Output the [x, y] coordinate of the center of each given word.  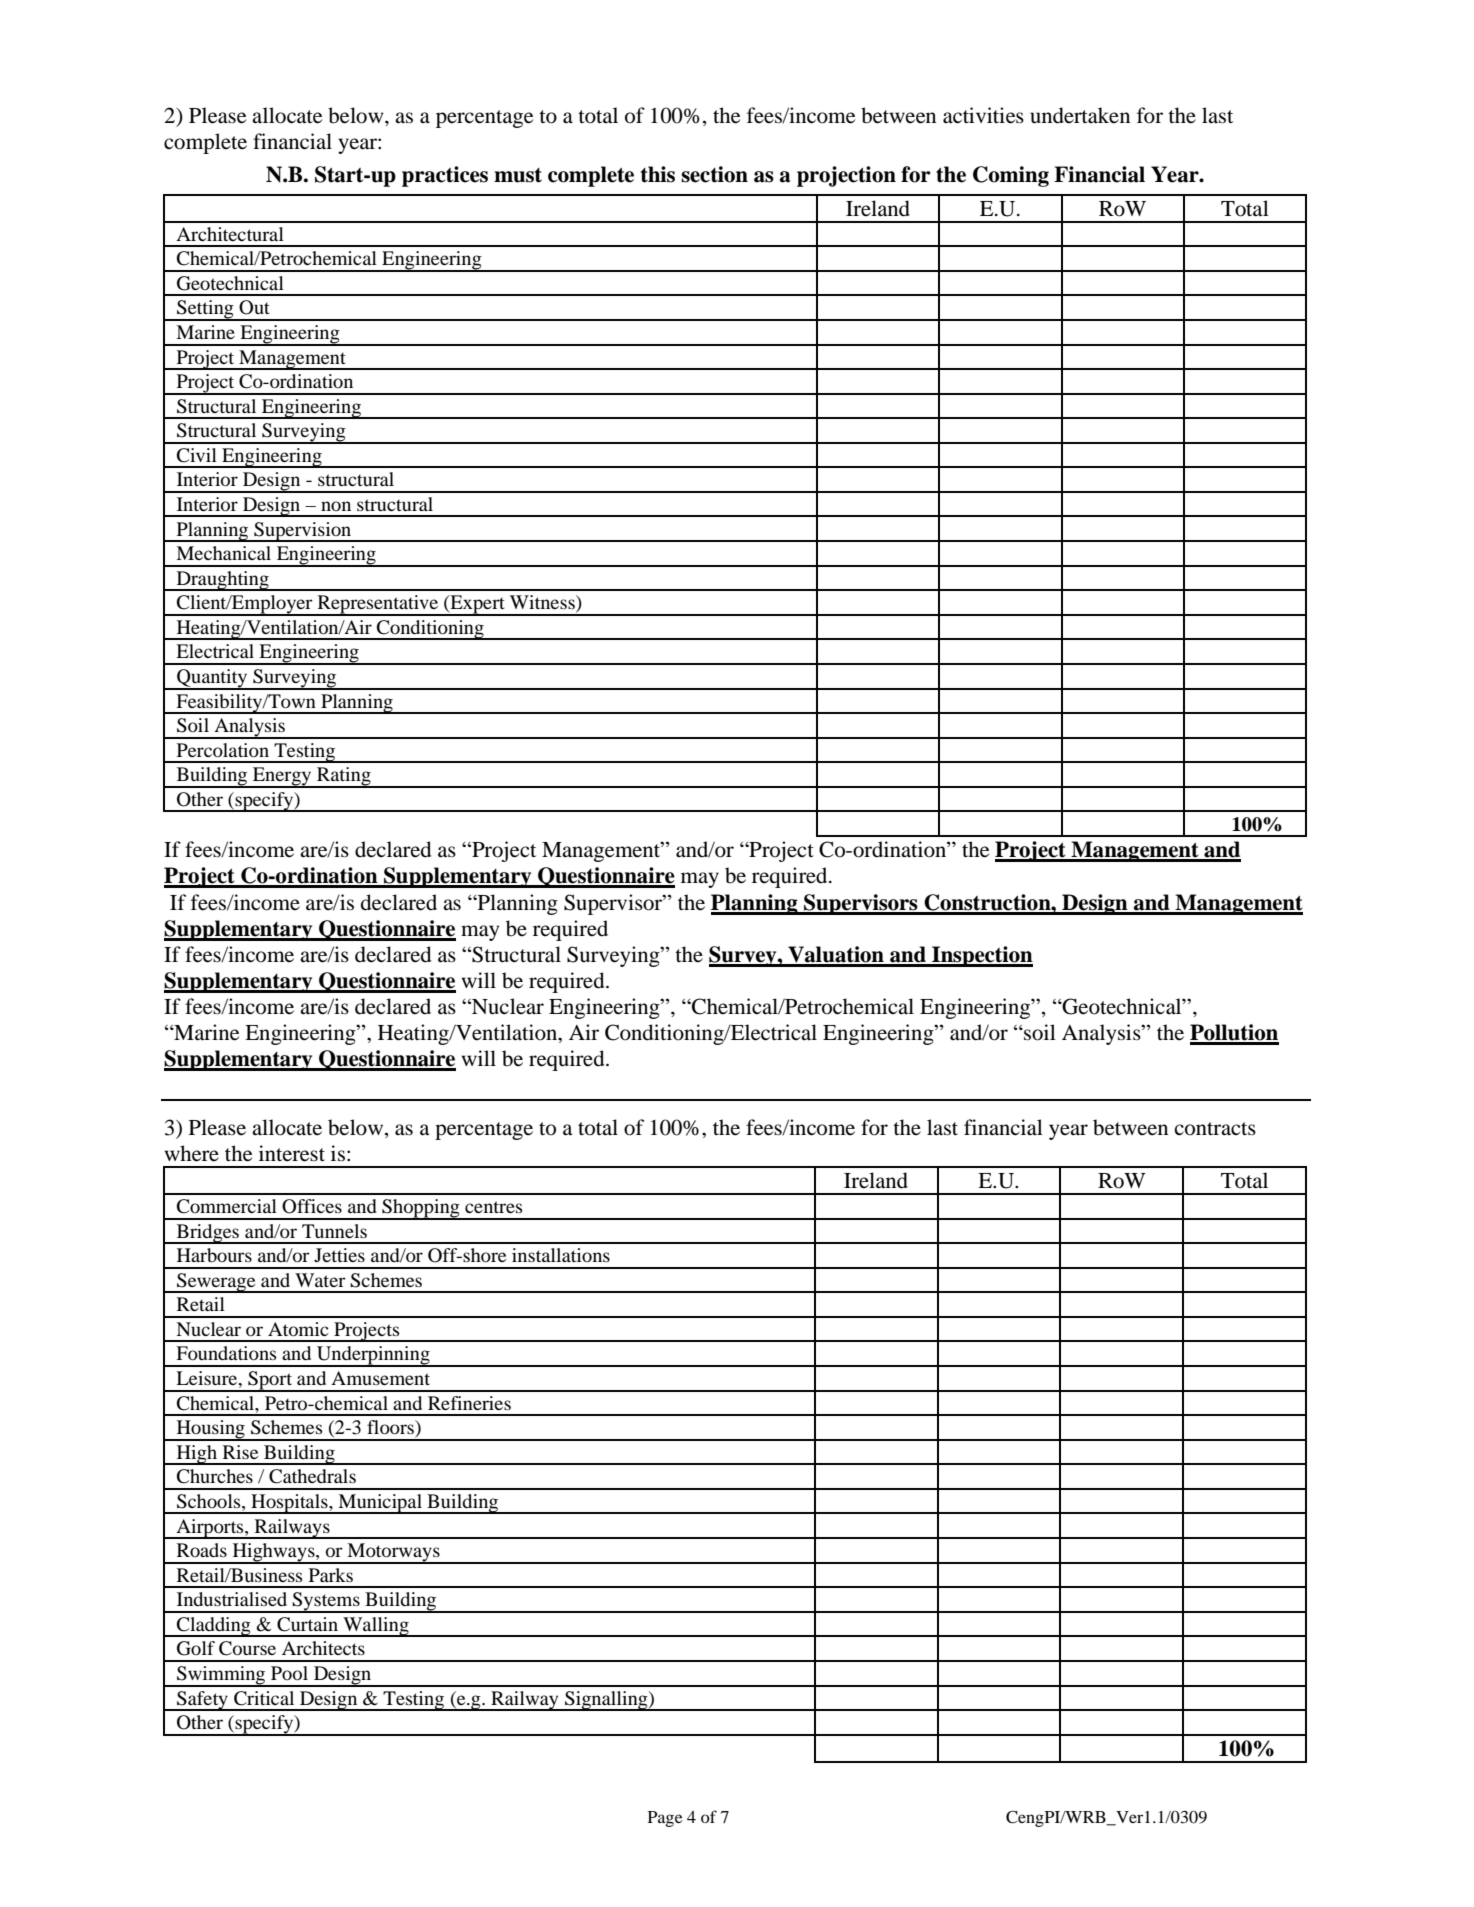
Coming [1011, 176]
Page [665, 1819]
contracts [1215, 1129]
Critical [264, 1698]
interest [292, 1153]
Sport [270, 1381]
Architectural [230, 234]
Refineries [469, 1403]
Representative [378, 605]
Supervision [303, 532]
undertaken [1080, 115]
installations [561, 1255]
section [714, 174]
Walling [376, 1627]
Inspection [981, 956]
